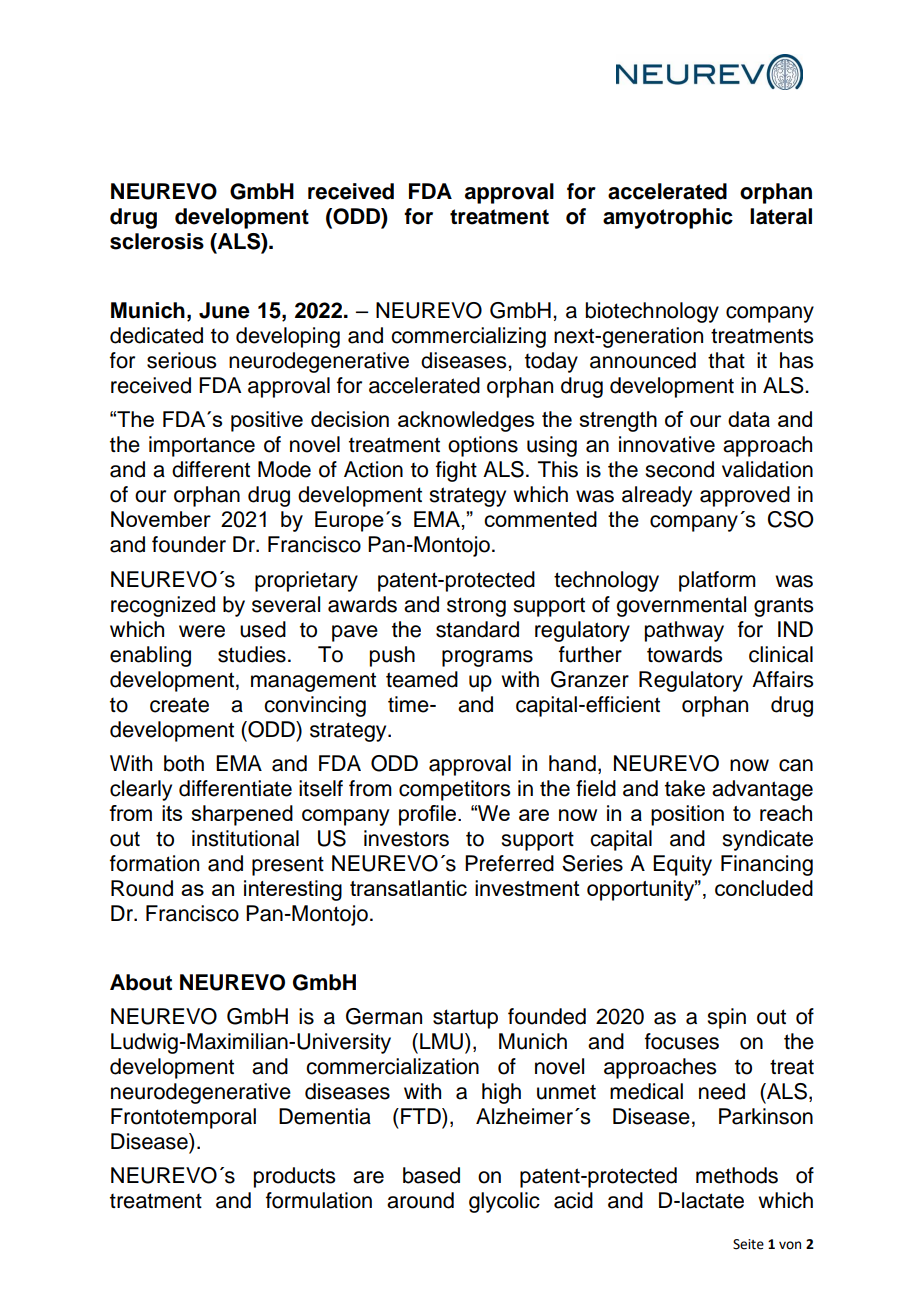 The image size is (924, 1308). I want to click on take, so click(685, 788).
